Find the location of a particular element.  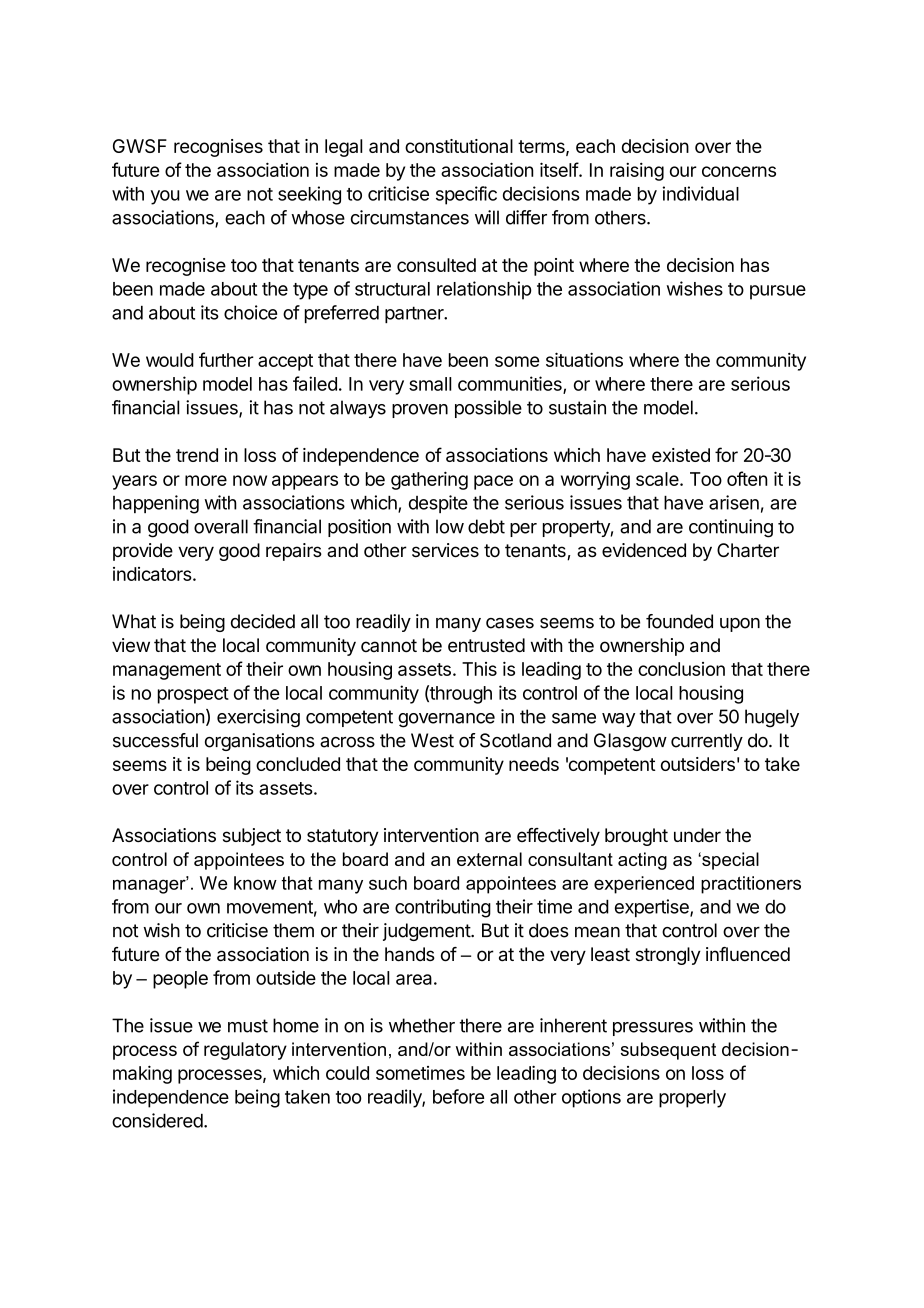

entrusted is located at coordinates (486, 645).
